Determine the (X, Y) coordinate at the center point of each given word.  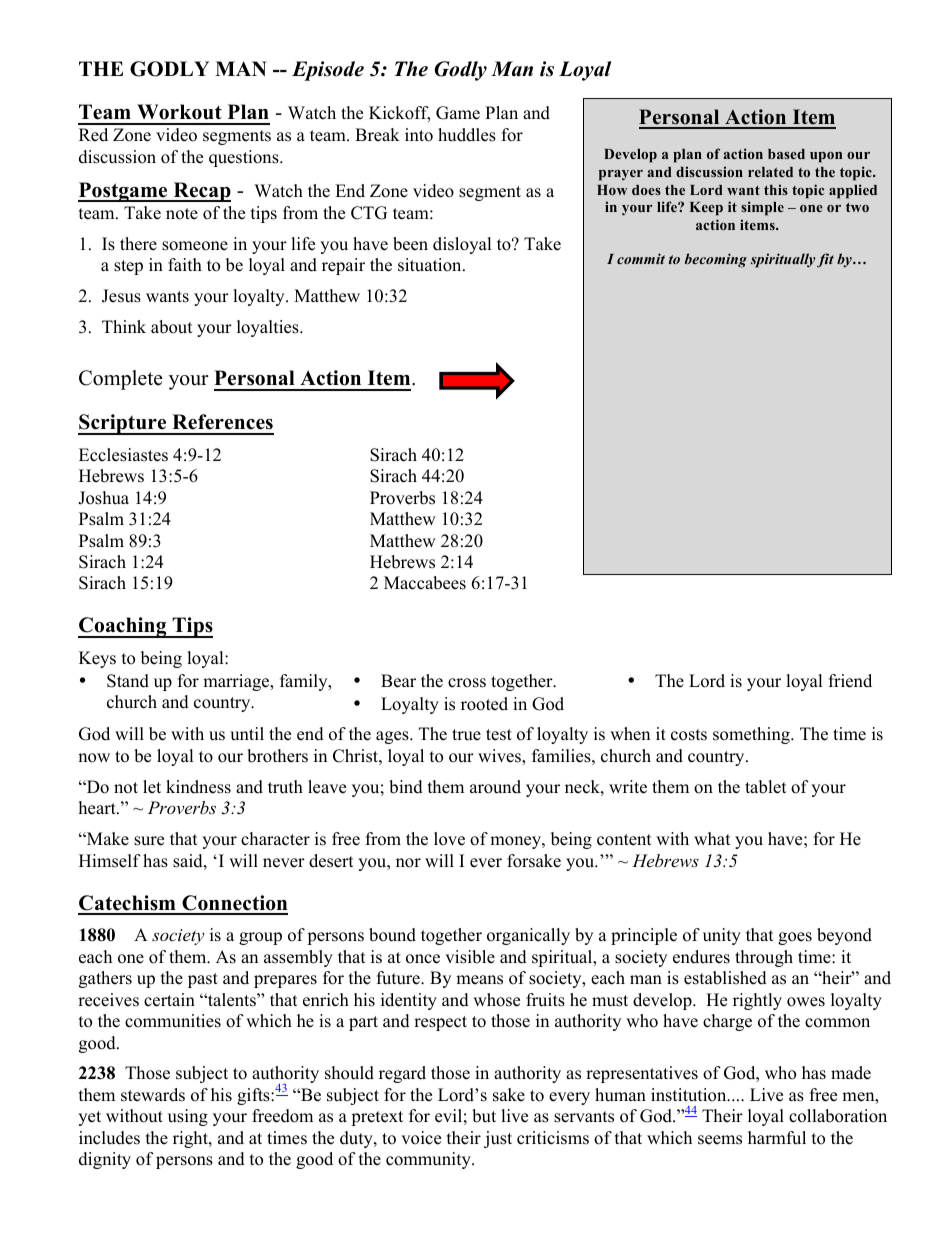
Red (93, 135)
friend (850, 681)
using (188, 1117)
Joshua (103, 498)
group (260, 938)
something (752, 735)
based (786, 154)
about (172, 327)
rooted (484, 704)
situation (431, 265)
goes (795, 938)
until (247, 734)
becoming (716, 260)
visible (470, 957)
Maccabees (425, 583)
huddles (467, 135)
